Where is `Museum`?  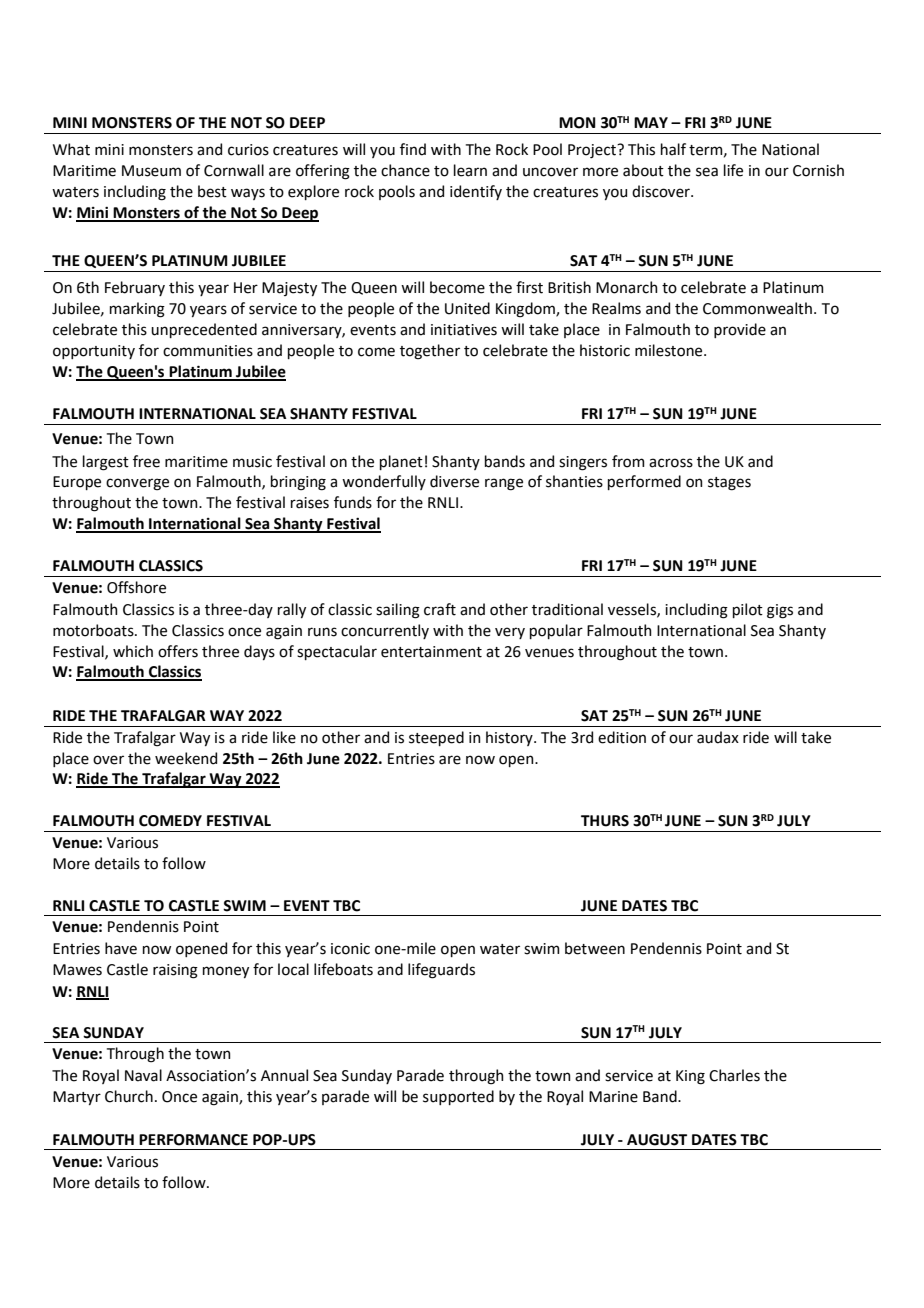 Museum is located at coordinates (151, 171).
